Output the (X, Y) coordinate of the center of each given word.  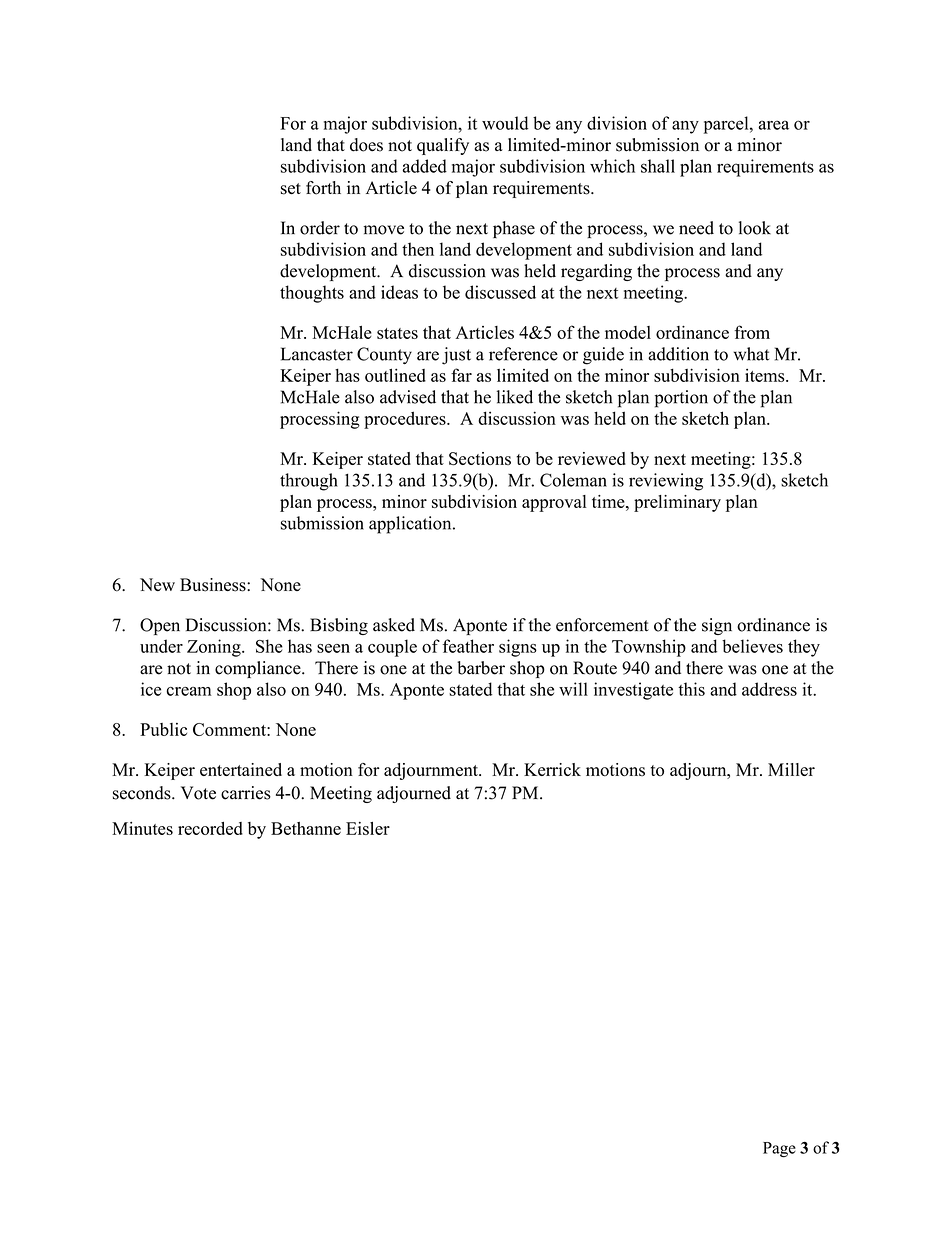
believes (752, 646)
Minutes (142, 828)
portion (681, 399)
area (773, 125)
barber (481, 668)
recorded (210, 828)
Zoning (215, 648)
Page (779, 1149)
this (691, 689)
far (461, 375)
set (291, 189)
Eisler (368, 828)
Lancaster (317, 354)
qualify (443, 146)
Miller (791, 769)
